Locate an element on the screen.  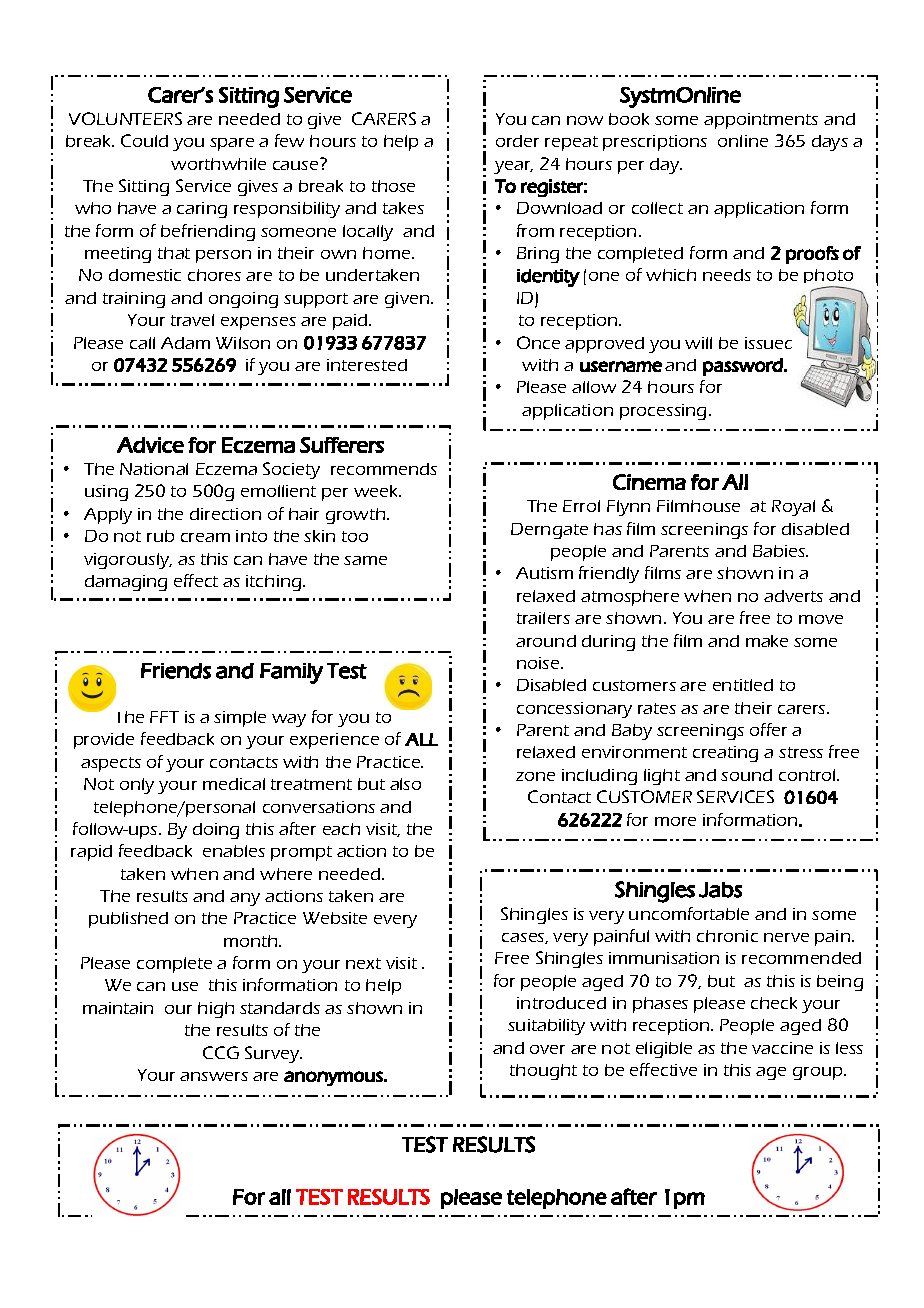
order is located at coordinates (517, 141).
